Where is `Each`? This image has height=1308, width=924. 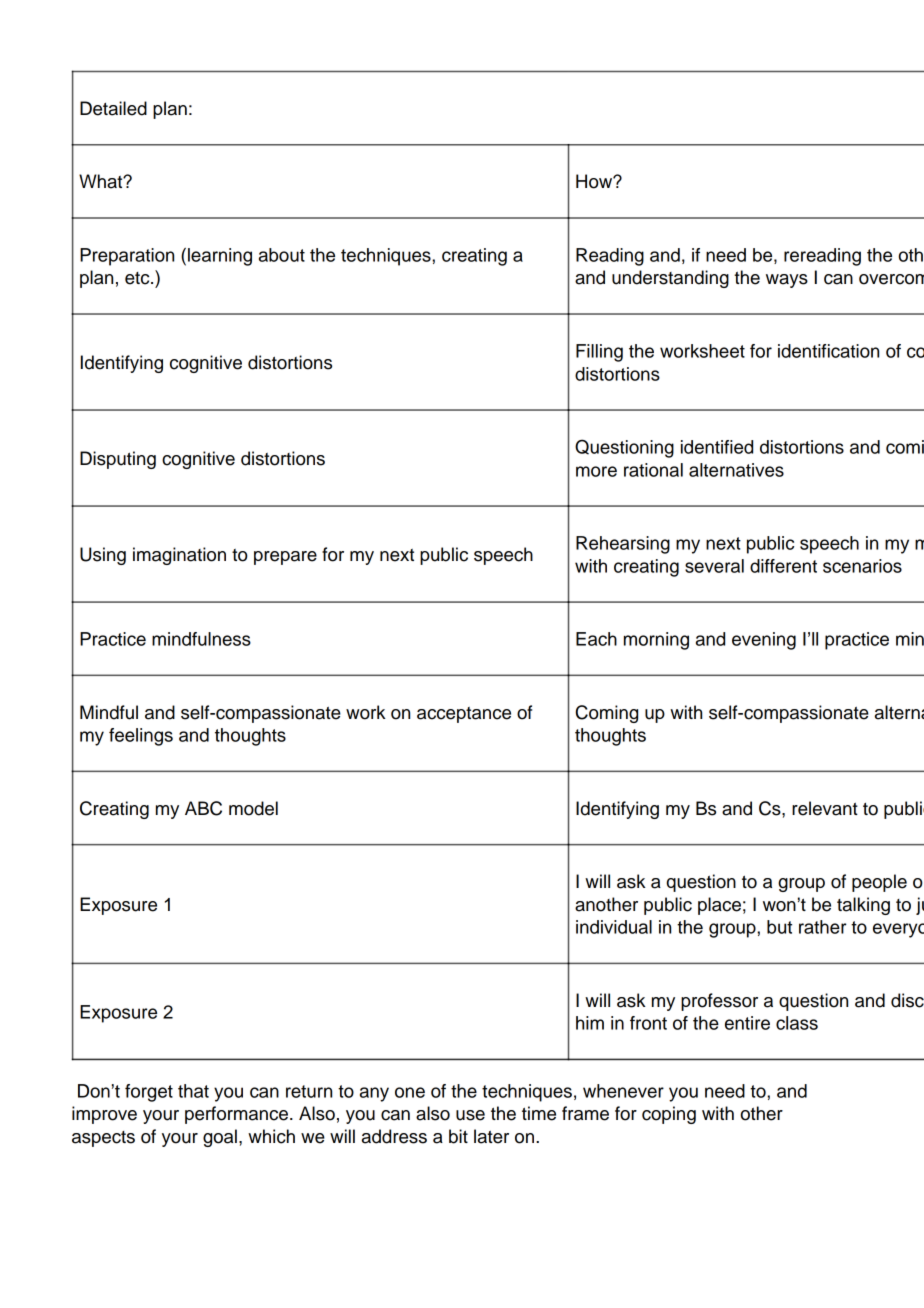
Each is located at coordinates (596, 639).
